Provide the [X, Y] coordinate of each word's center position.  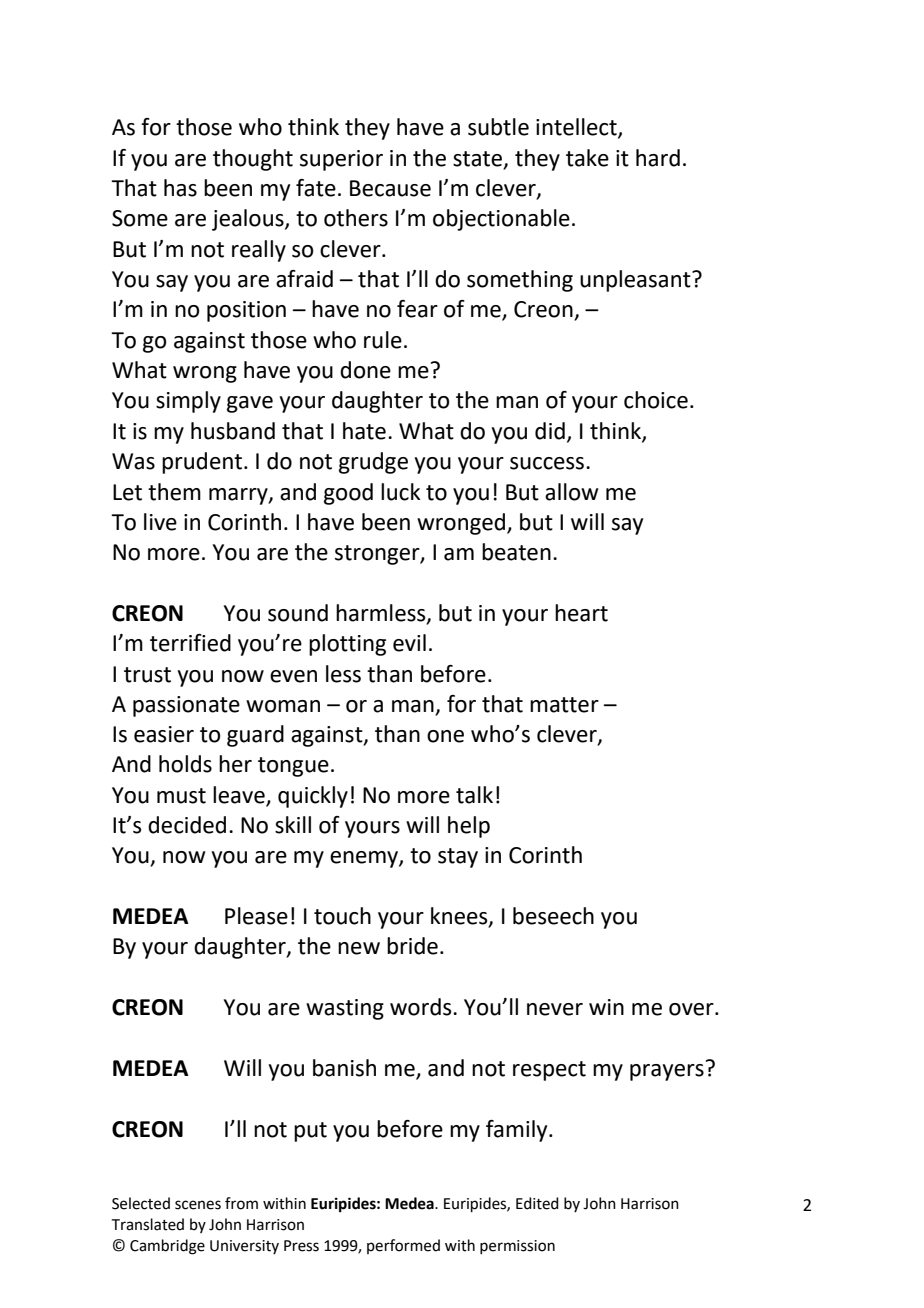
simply [188, 402]
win [606, 1007]
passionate [186, 706]
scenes [198, 1205]
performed [403, 1246]
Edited [537, 1203]
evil [409, 643]
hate [364, 431]
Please [256, 916]
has [180, 188]
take [587, 158]
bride [412, 946]
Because [390, 188]
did [550, 431]
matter [564, 705]
